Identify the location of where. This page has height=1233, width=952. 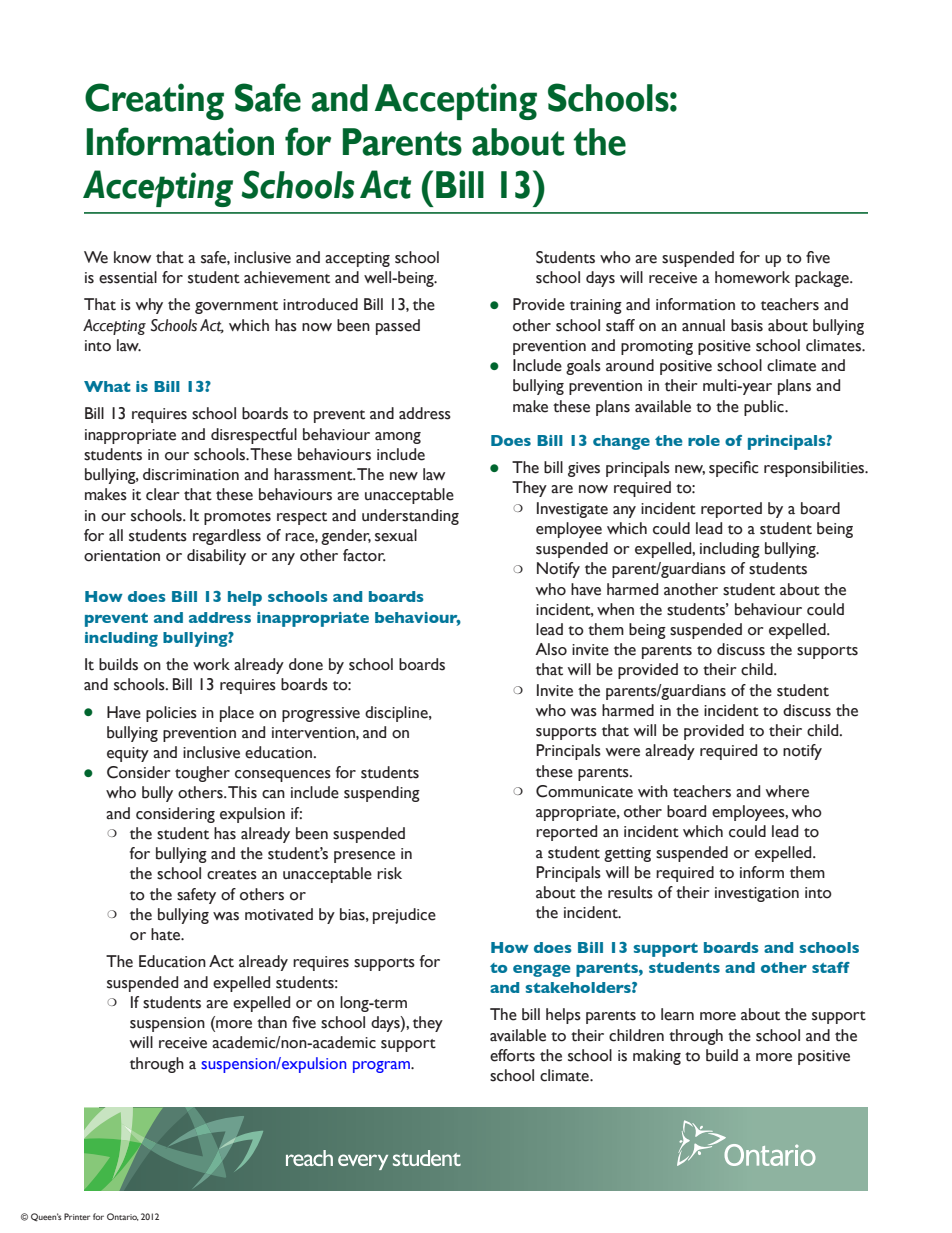
(787, 791).
